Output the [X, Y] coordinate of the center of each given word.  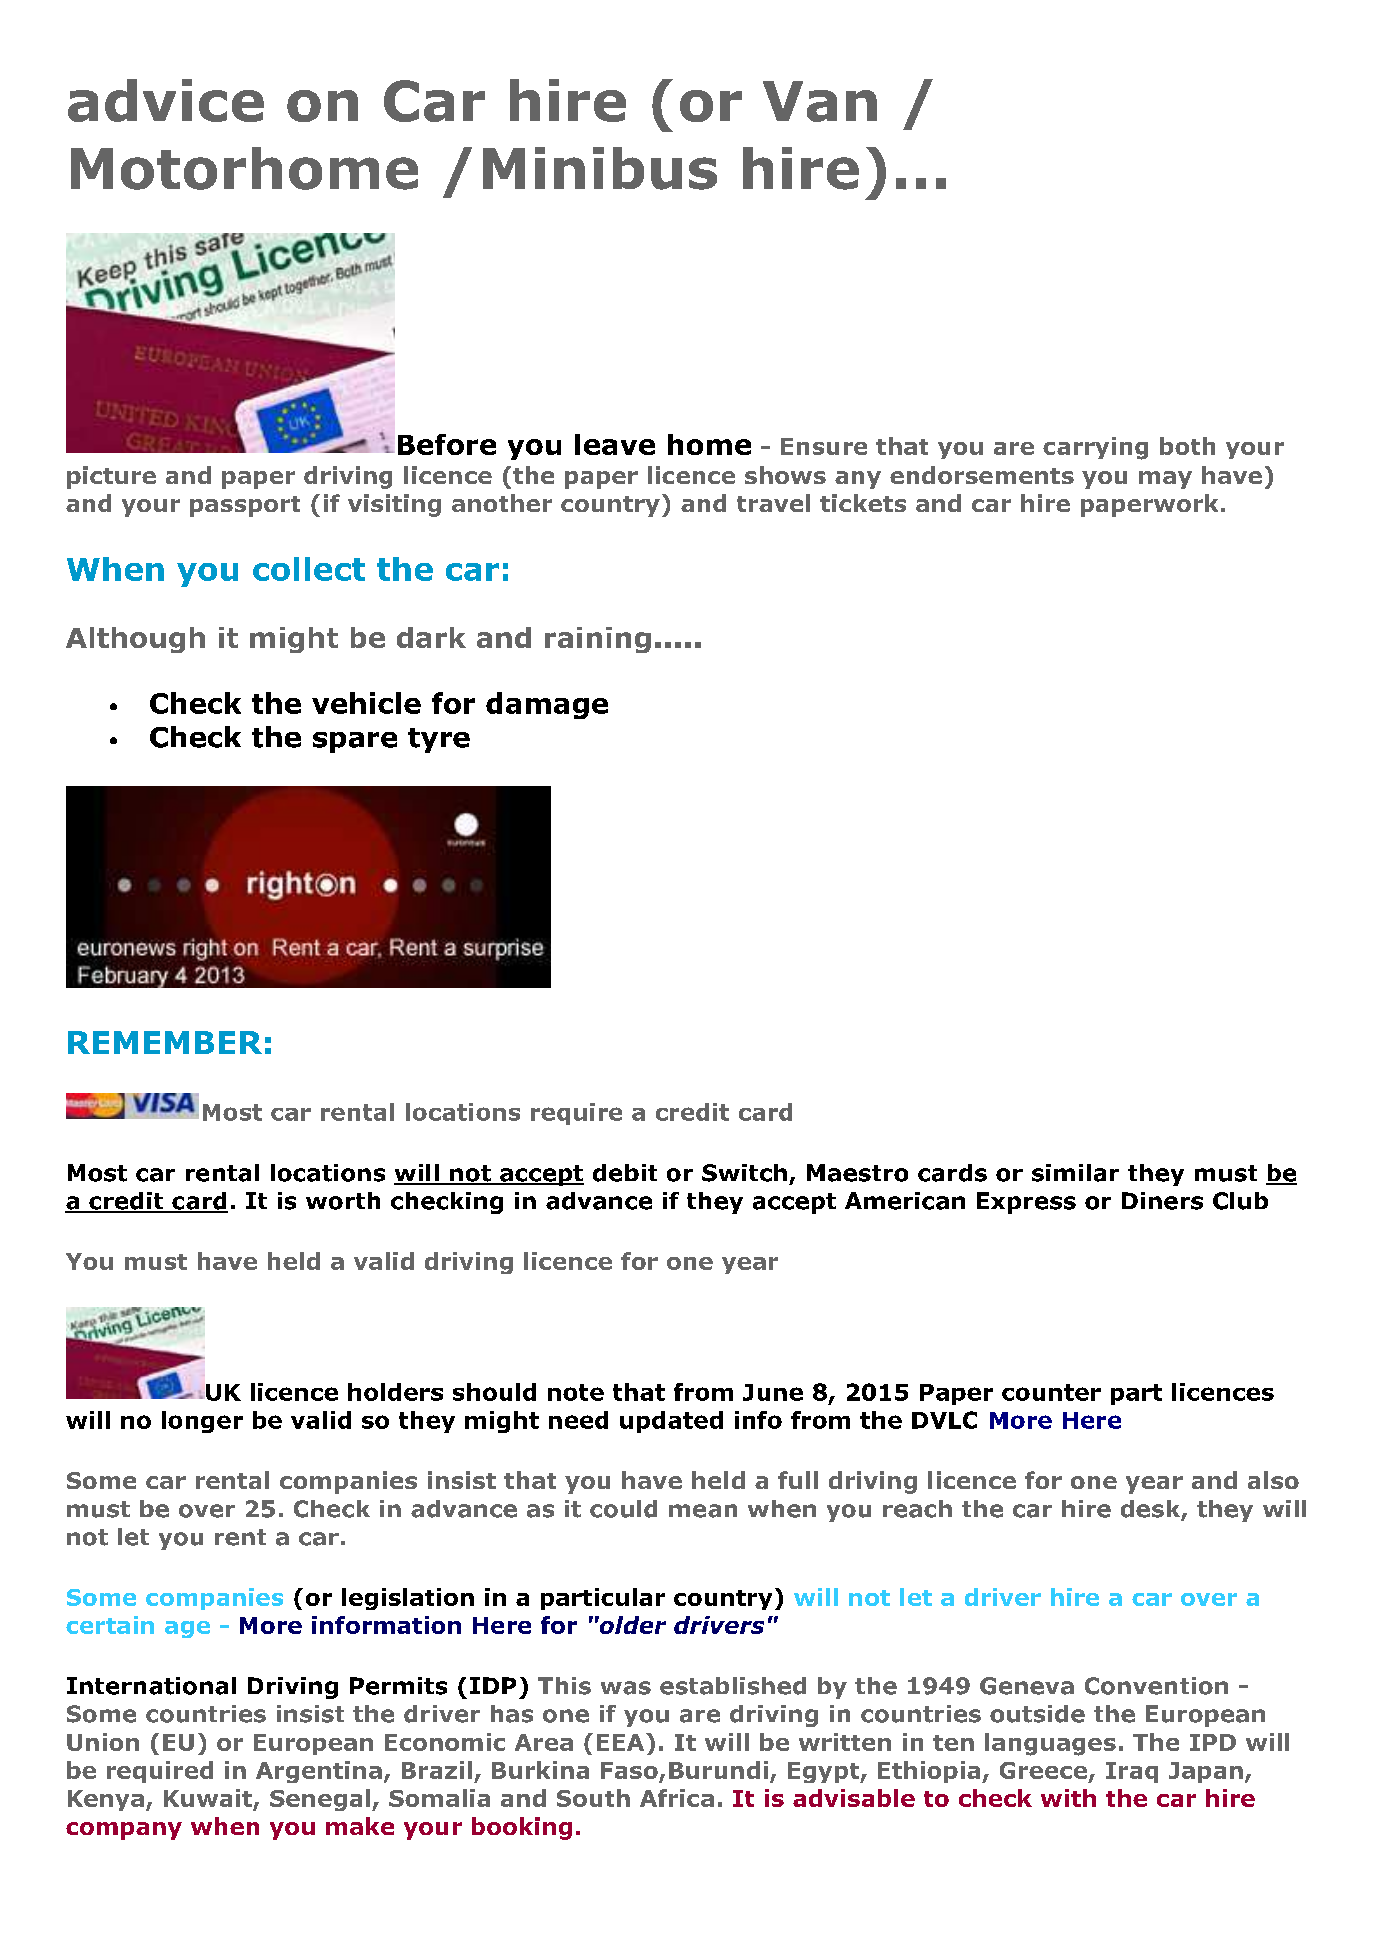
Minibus [600, 168]
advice [166, 100]
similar [1075, 1173]
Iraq [1132, 1772]
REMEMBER [165, 1042]
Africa [677, 1798]
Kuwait [208, 1798]
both [1187, 446]
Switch [744, 1173]
